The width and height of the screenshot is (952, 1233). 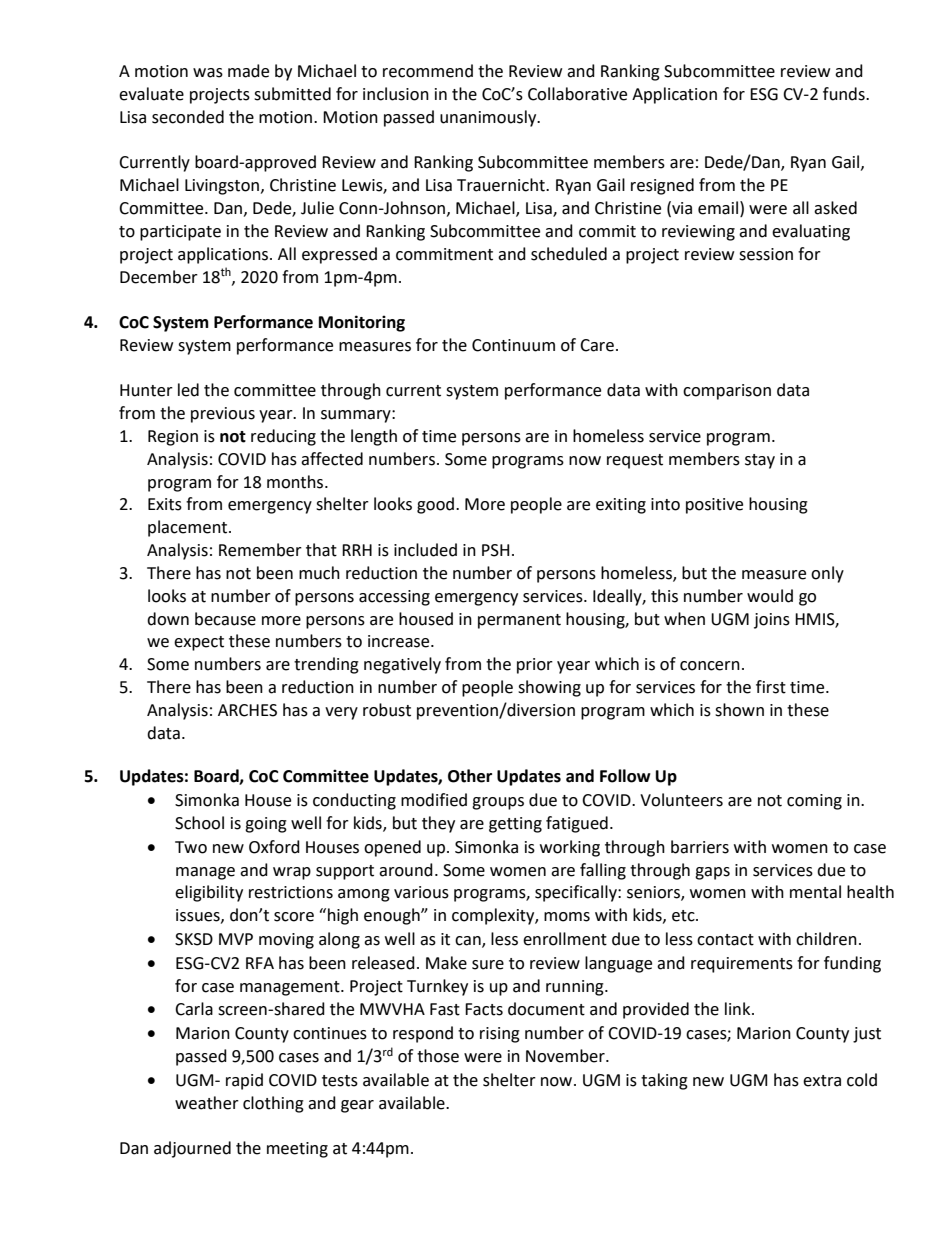 What do you see at coordinates (771, 687) in the screenshot?
I see `first` at bounding box center [771, 687].
